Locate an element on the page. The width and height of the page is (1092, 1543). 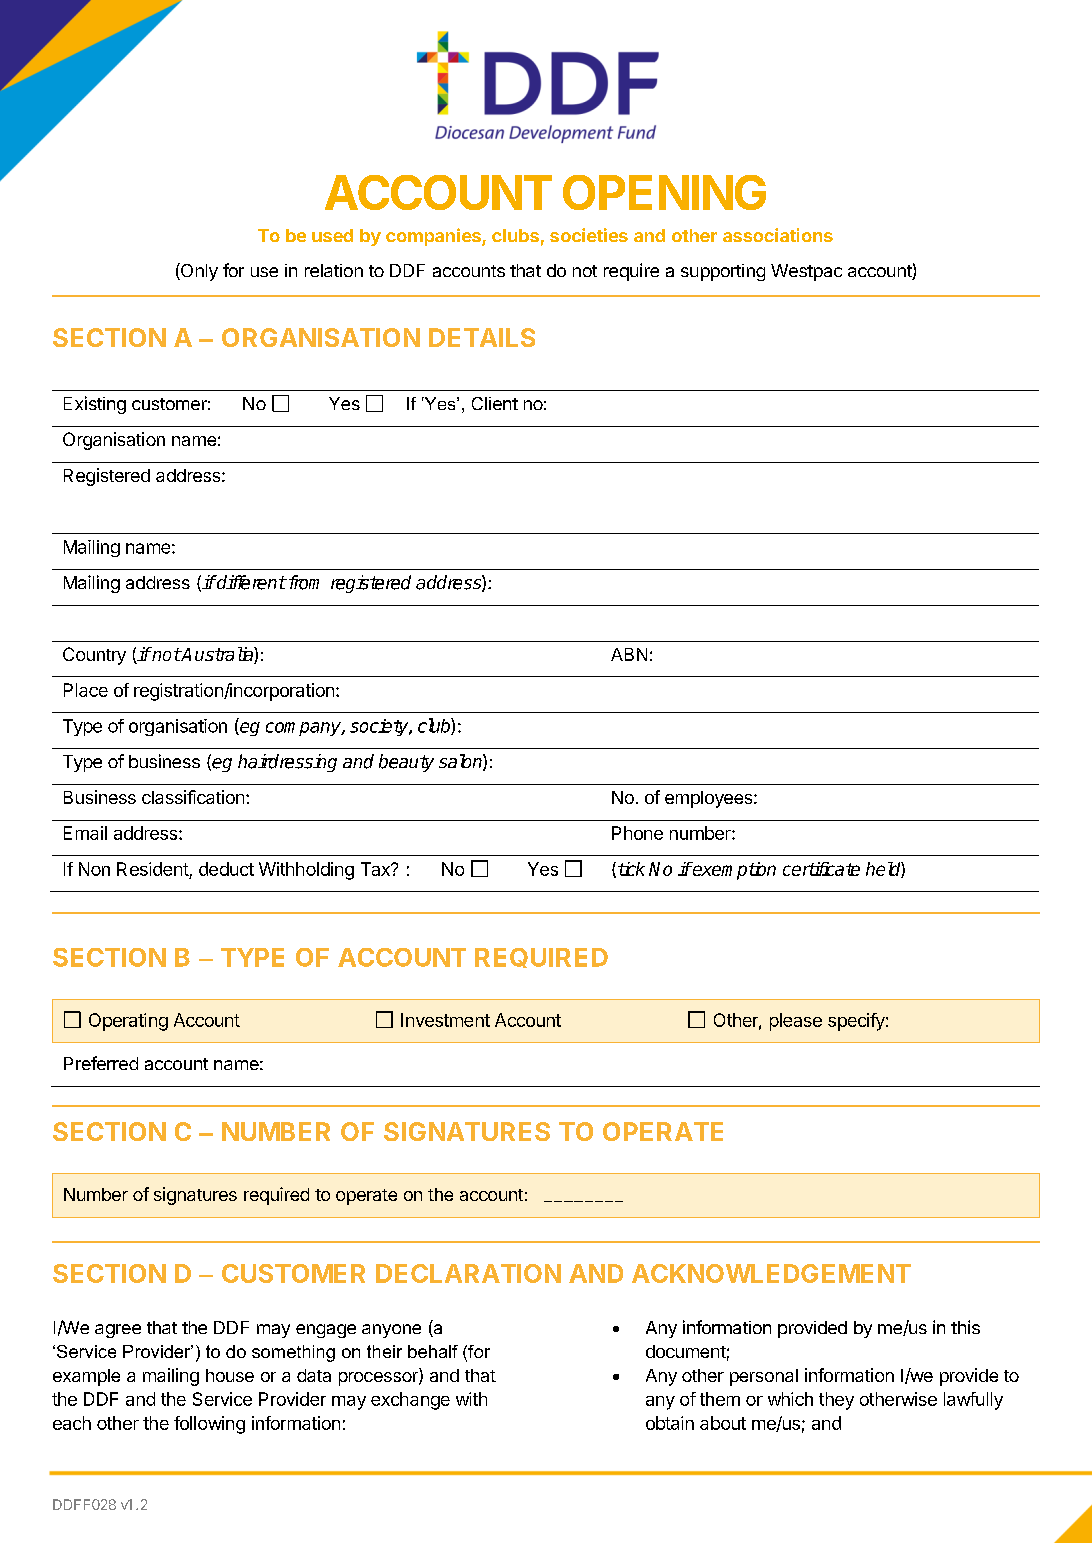
they is located at coordinates (836, 1401).
